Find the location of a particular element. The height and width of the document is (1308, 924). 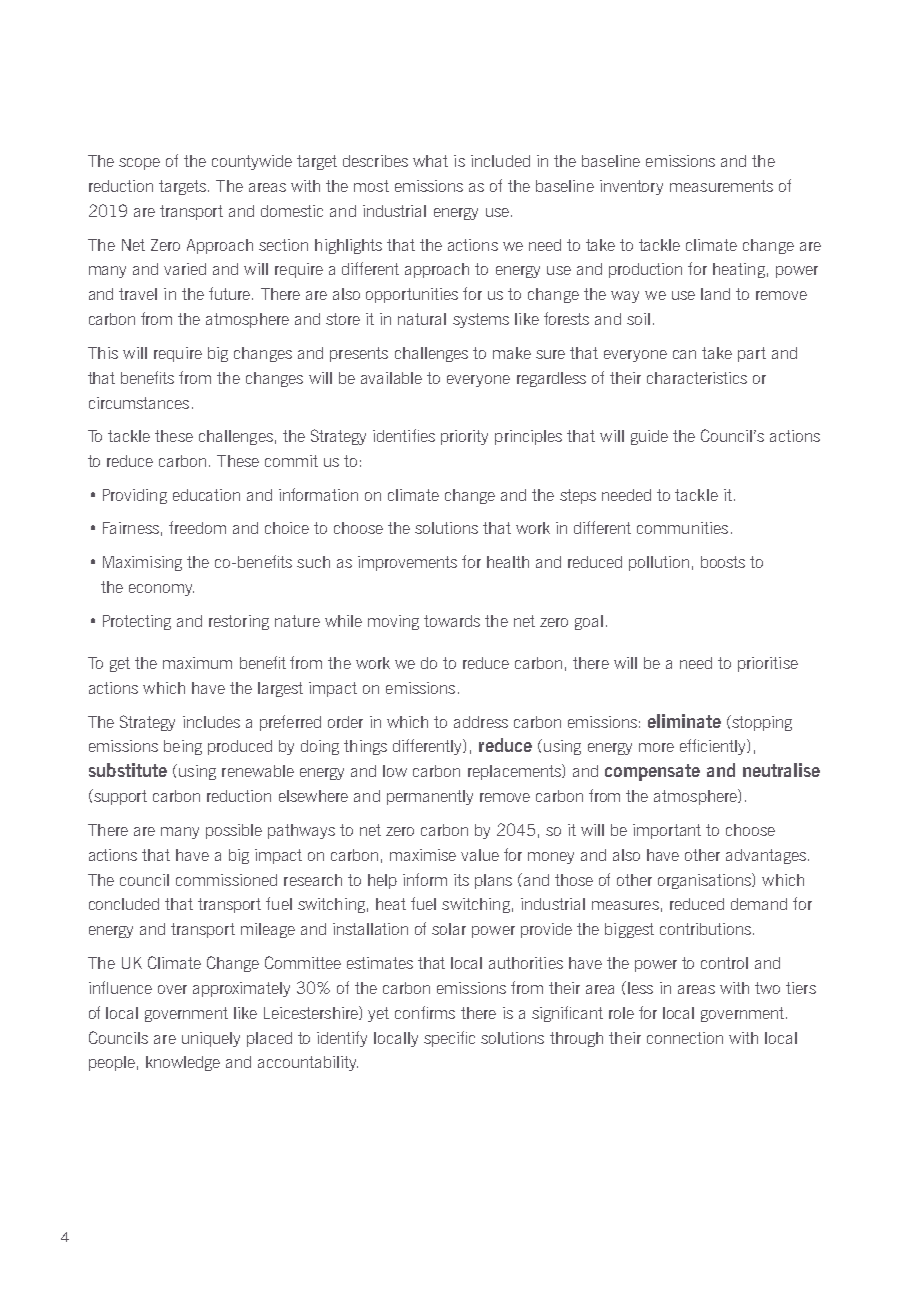

circumstances is located at coordinates (139, 403).
